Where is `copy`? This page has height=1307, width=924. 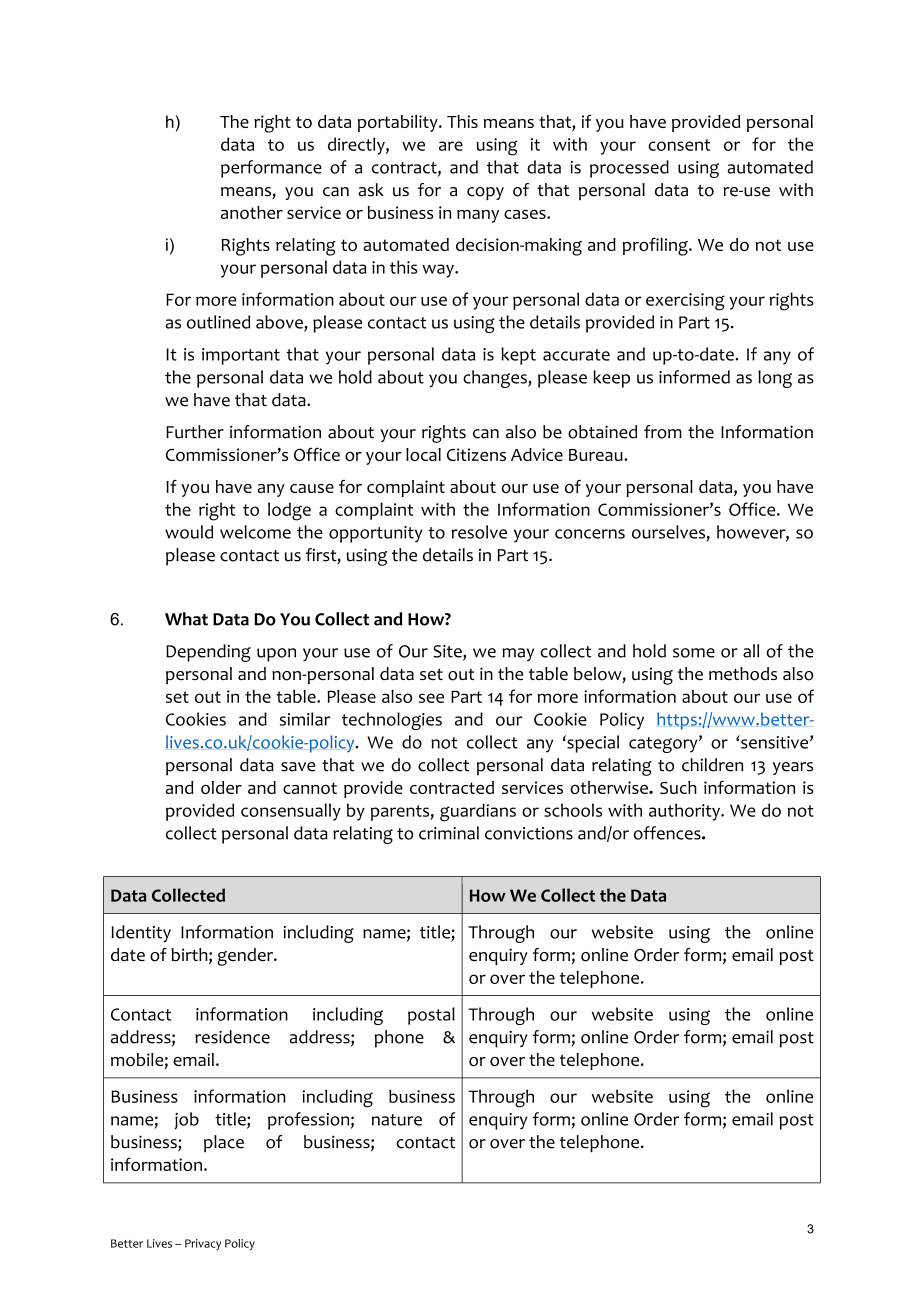
copy is located at coordinates (485, 193).
